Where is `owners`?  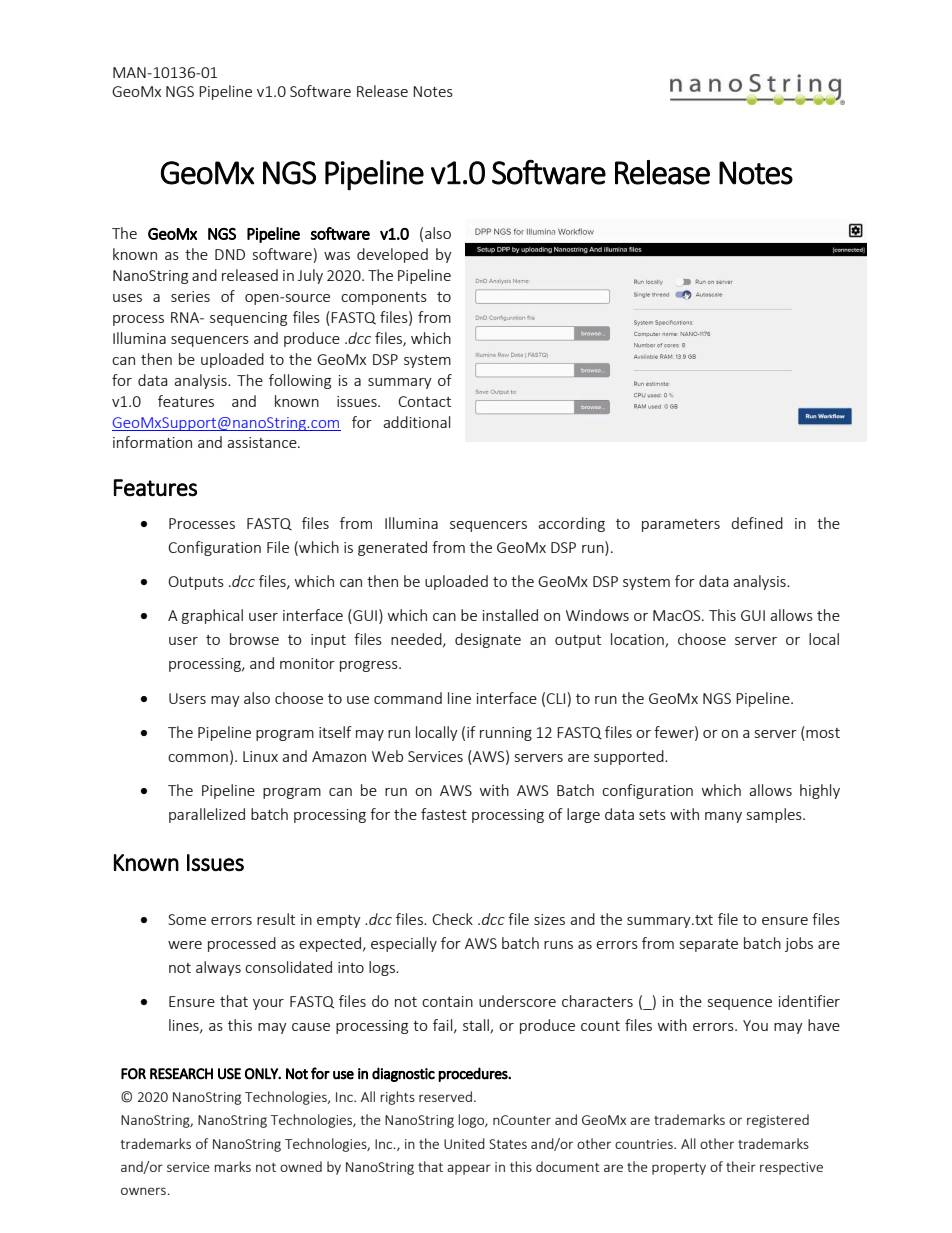
owners is located at coordinates (143, 1191).
